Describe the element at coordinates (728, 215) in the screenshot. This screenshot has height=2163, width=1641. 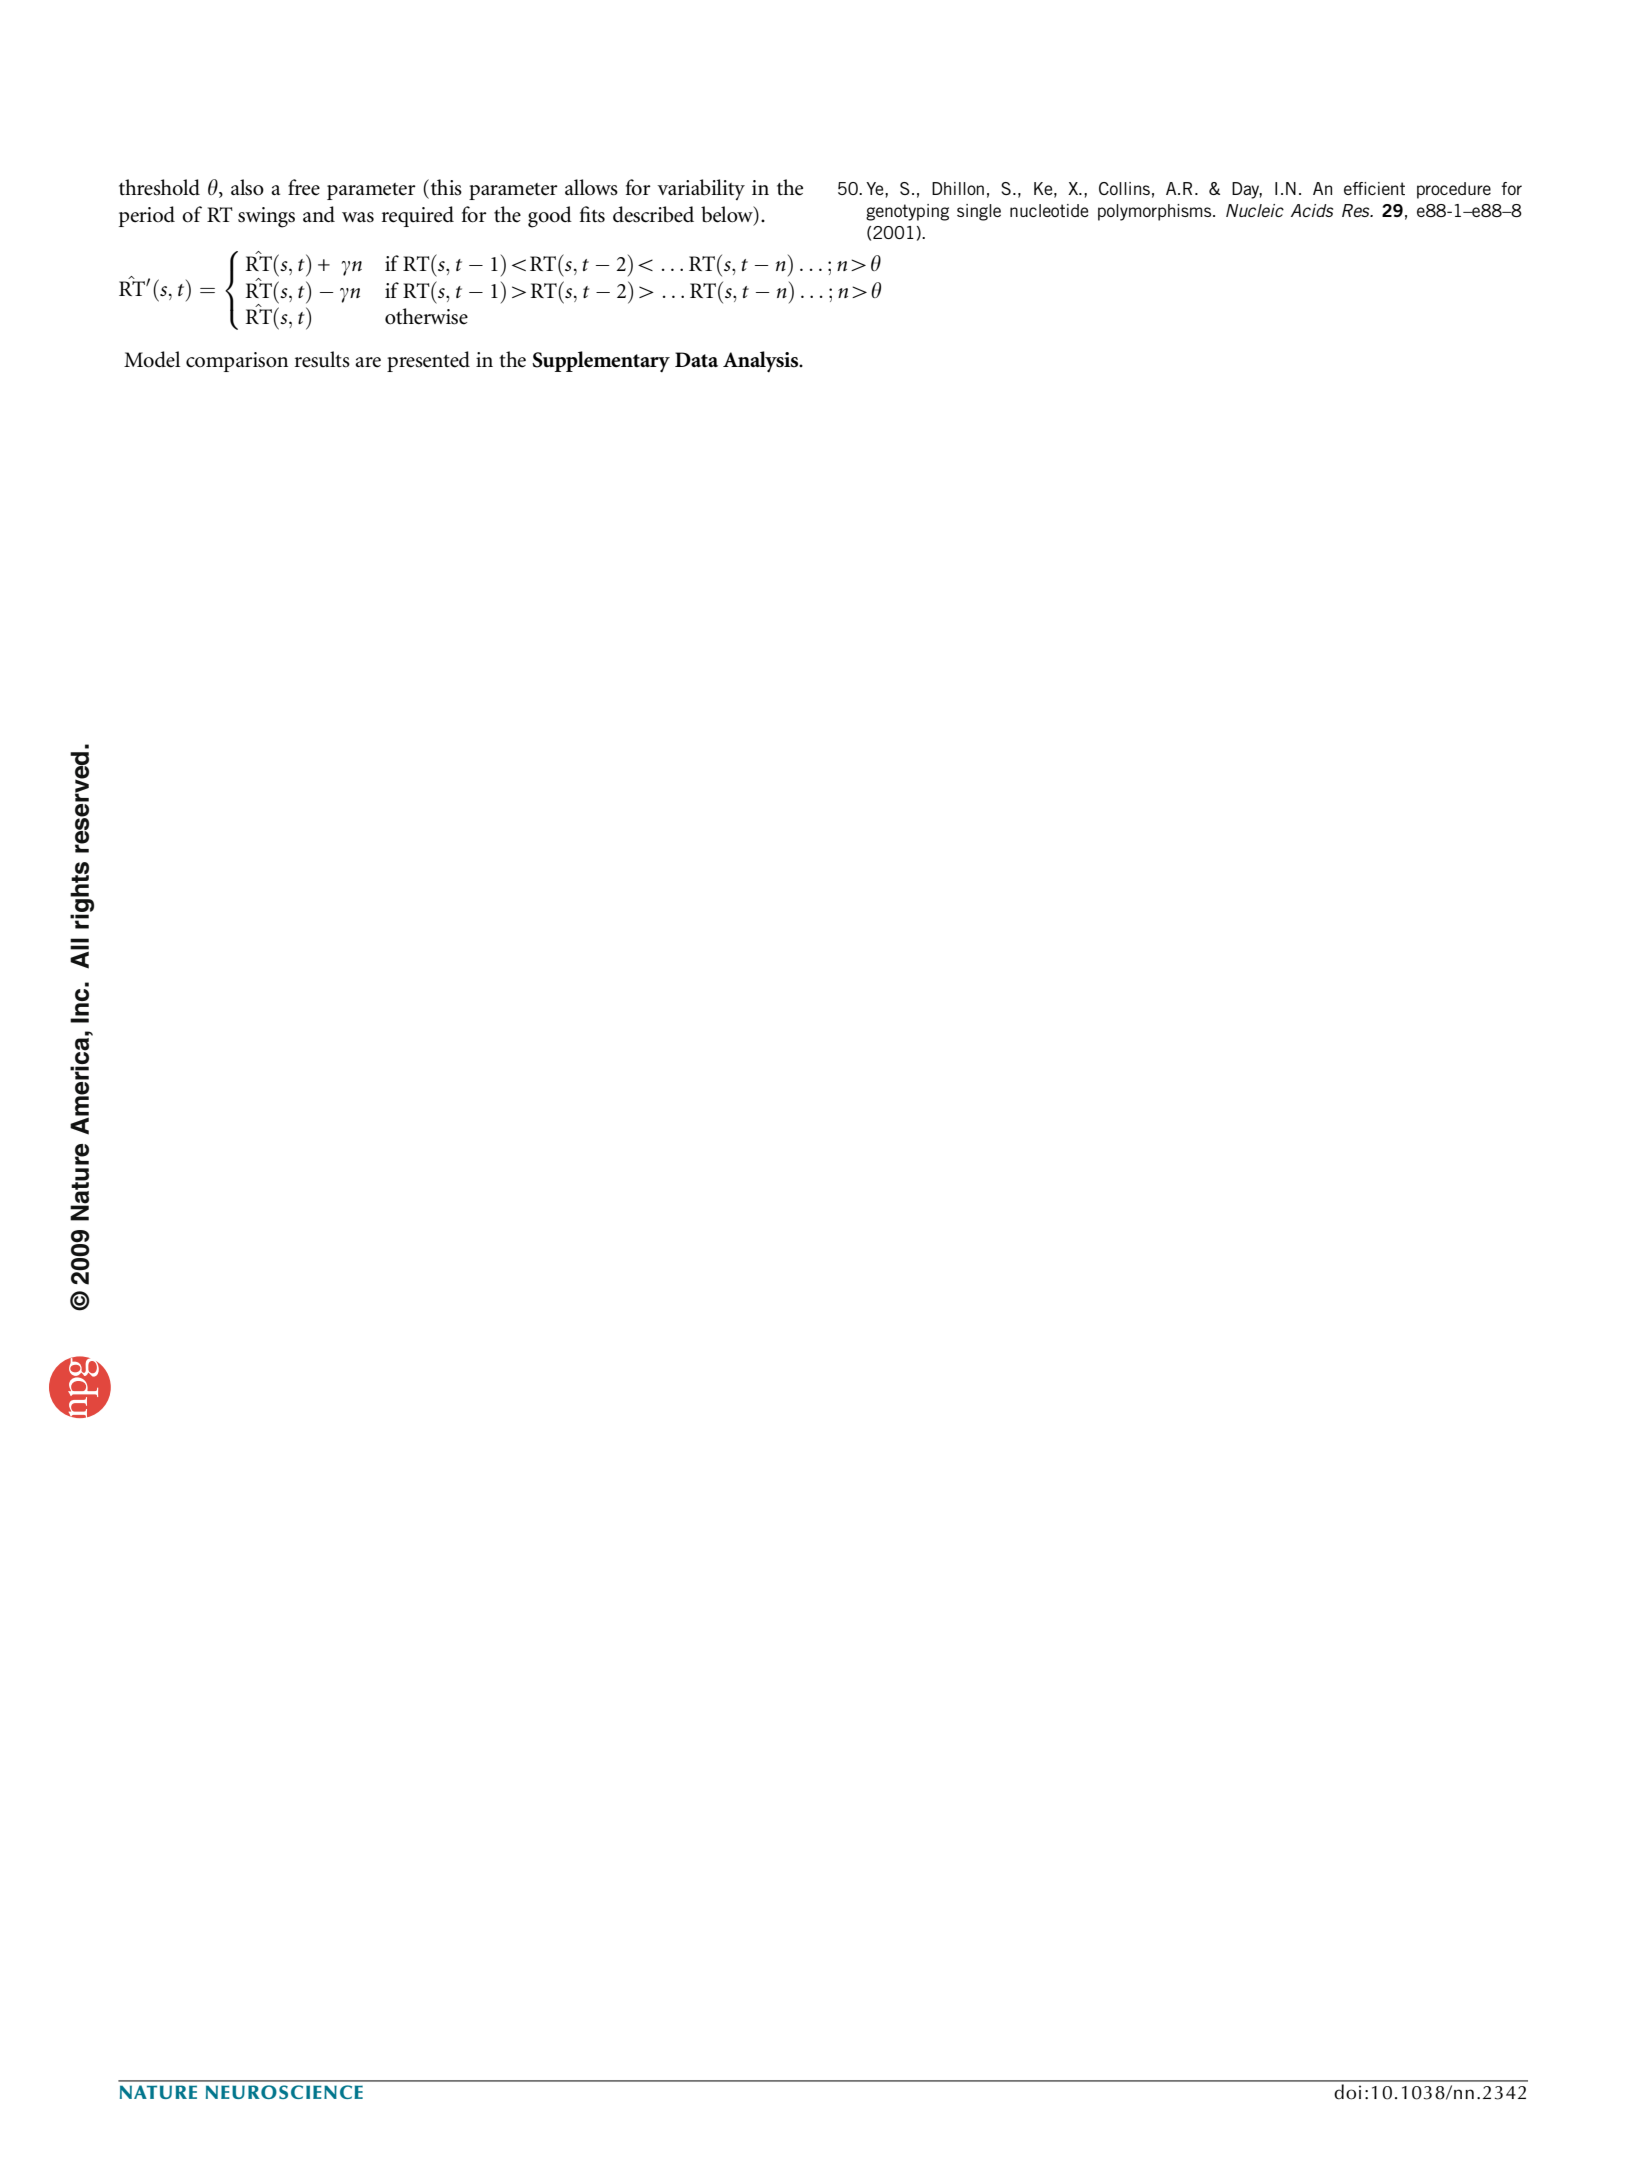
I see `below` at that location.
